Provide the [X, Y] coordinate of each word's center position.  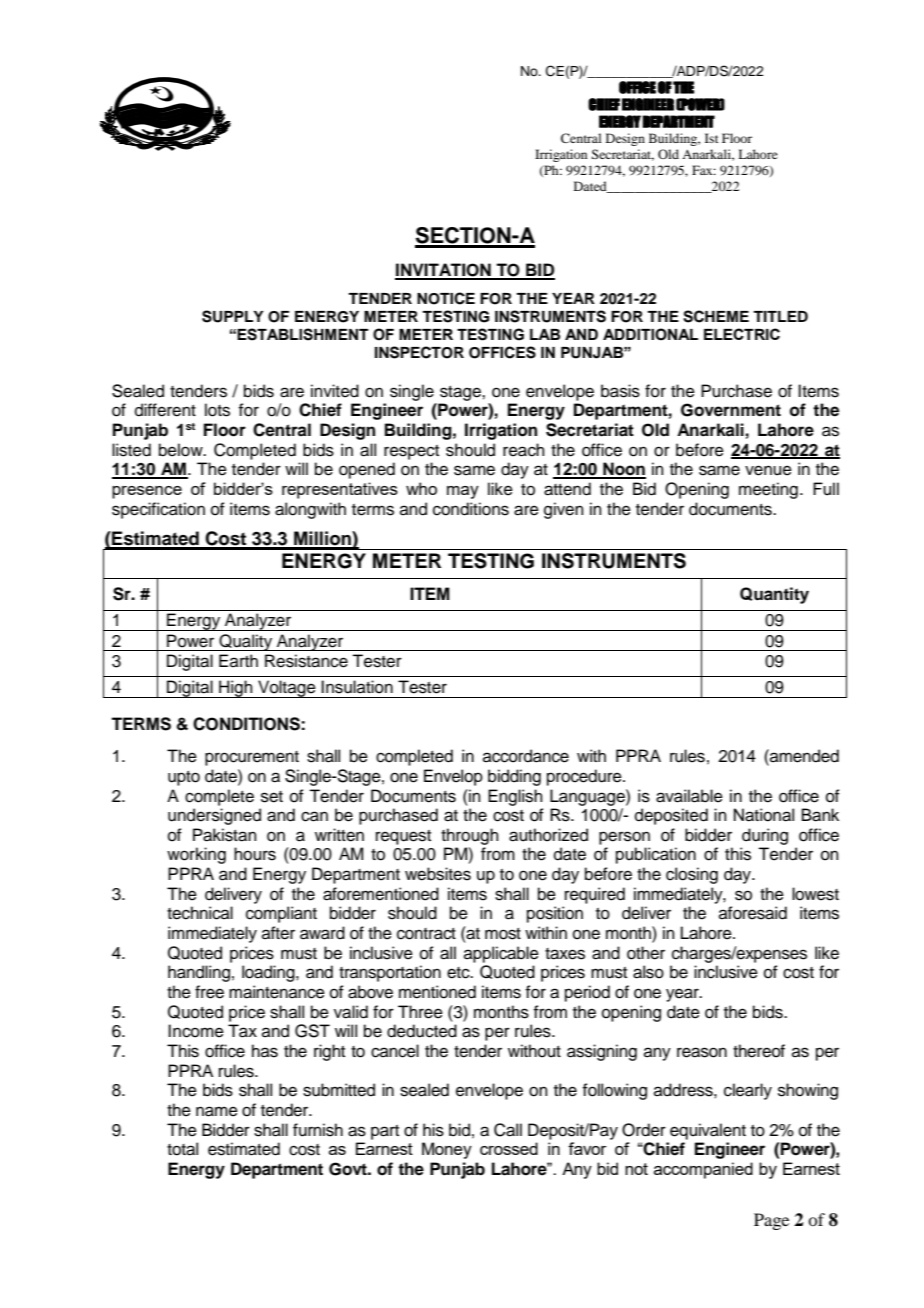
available [689, 796]
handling [199, 973]
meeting [768, 490]
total [182, 1149]
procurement [252, 758]
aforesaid [753, 913]
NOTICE [446, 298]
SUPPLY [233, 316]
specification [158, 510]
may [463, 492]
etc [459, 973]
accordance [526, 756]
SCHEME [716, 316]
